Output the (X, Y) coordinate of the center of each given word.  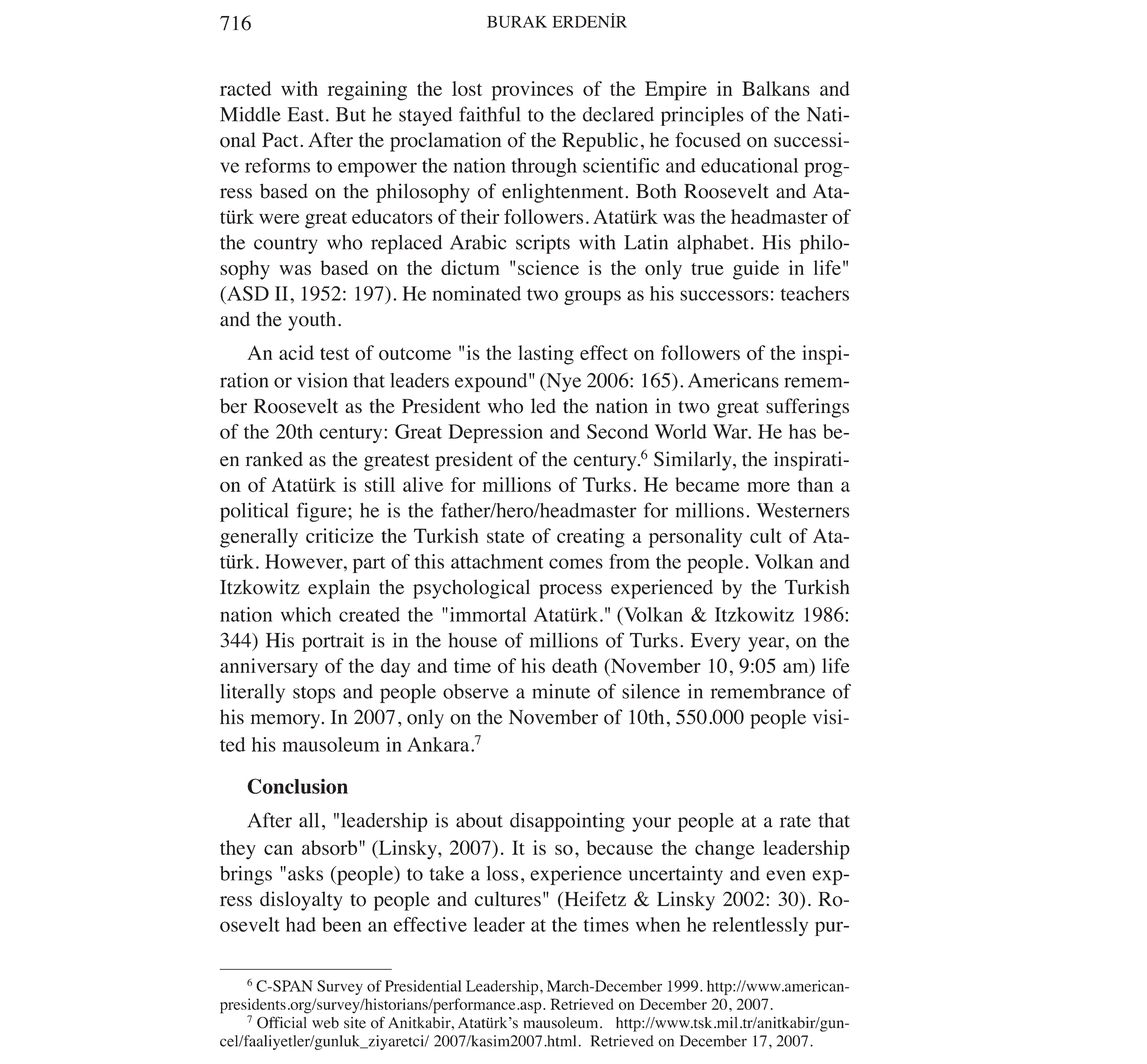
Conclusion (297, 786)
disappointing (567, 822)
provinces (532, 91)
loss (502, 873)
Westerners (802, 510)
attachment (497, 561)
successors (724, 295)
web (325, 1023)
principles (702, 116)
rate (795, 821)
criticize (340, 535)
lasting (546, 355)
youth (312, 321)
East (306, 114)
